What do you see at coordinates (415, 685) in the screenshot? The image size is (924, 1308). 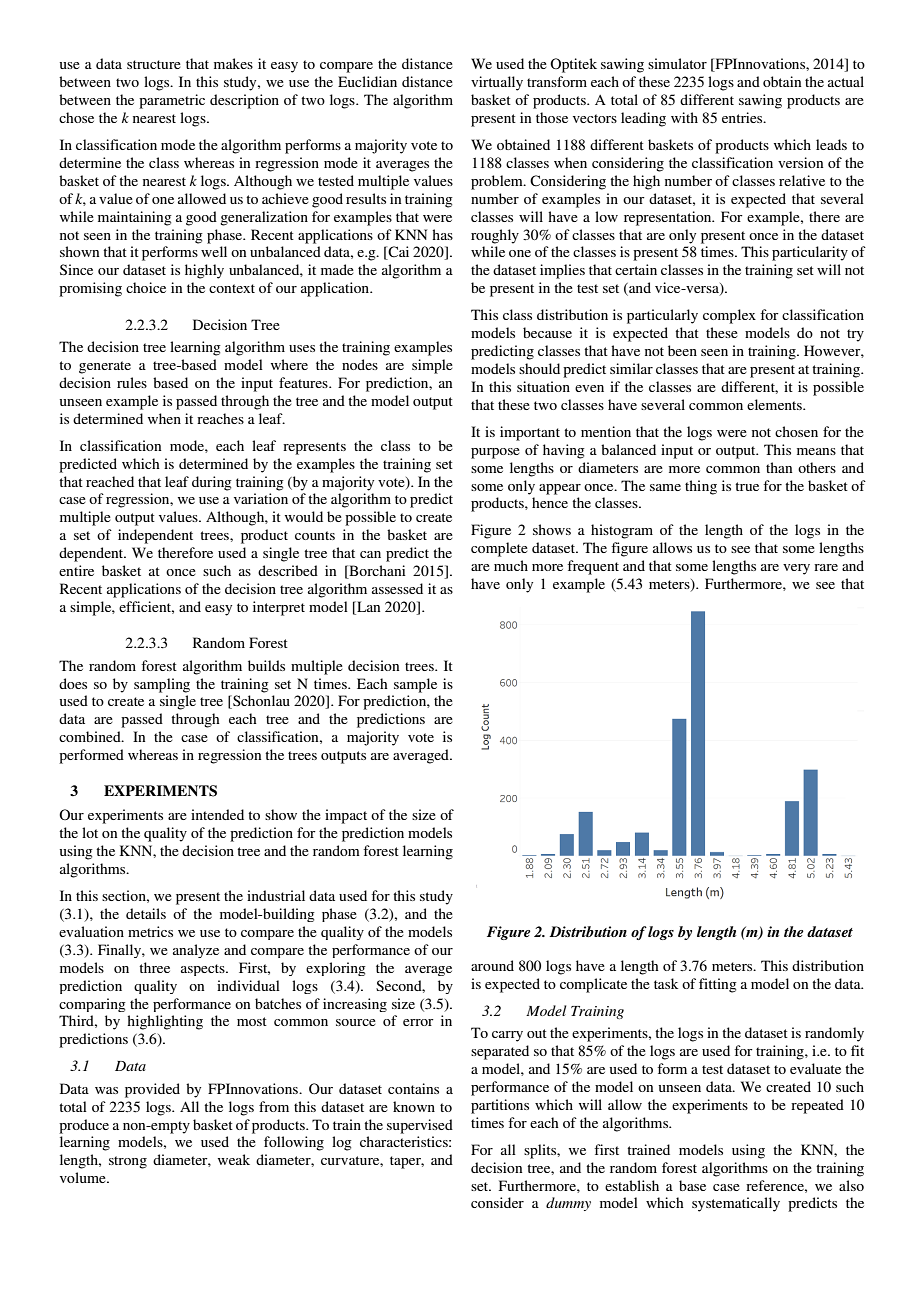 I see `sample` at bounding box center [415, 685].
